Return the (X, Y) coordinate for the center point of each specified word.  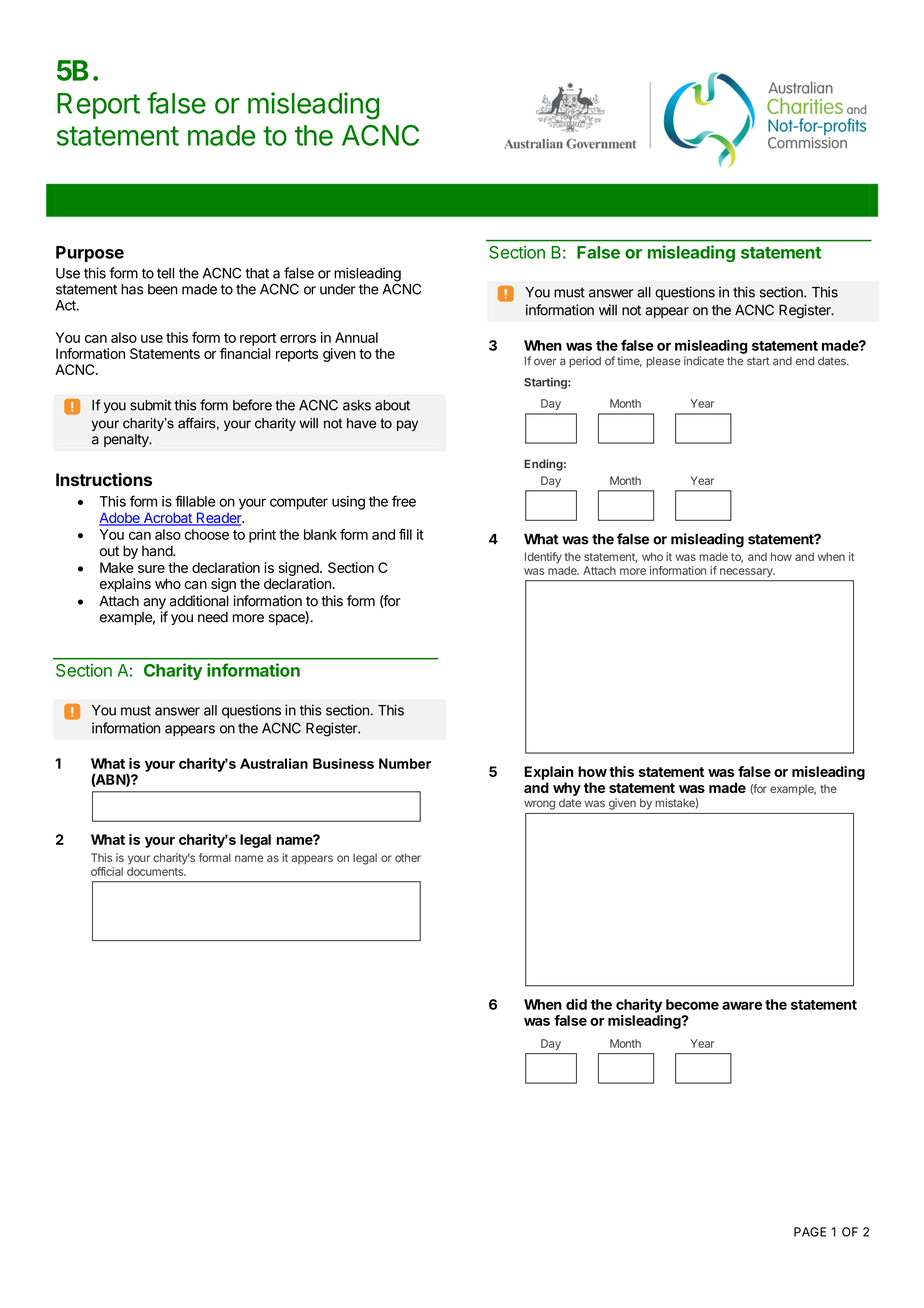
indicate (704, 361)
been (163, 289)
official (107, 871)
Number (405, 763)
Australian (274, 763)
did (576, 1004)
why (567, 789)
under (337, 289)
